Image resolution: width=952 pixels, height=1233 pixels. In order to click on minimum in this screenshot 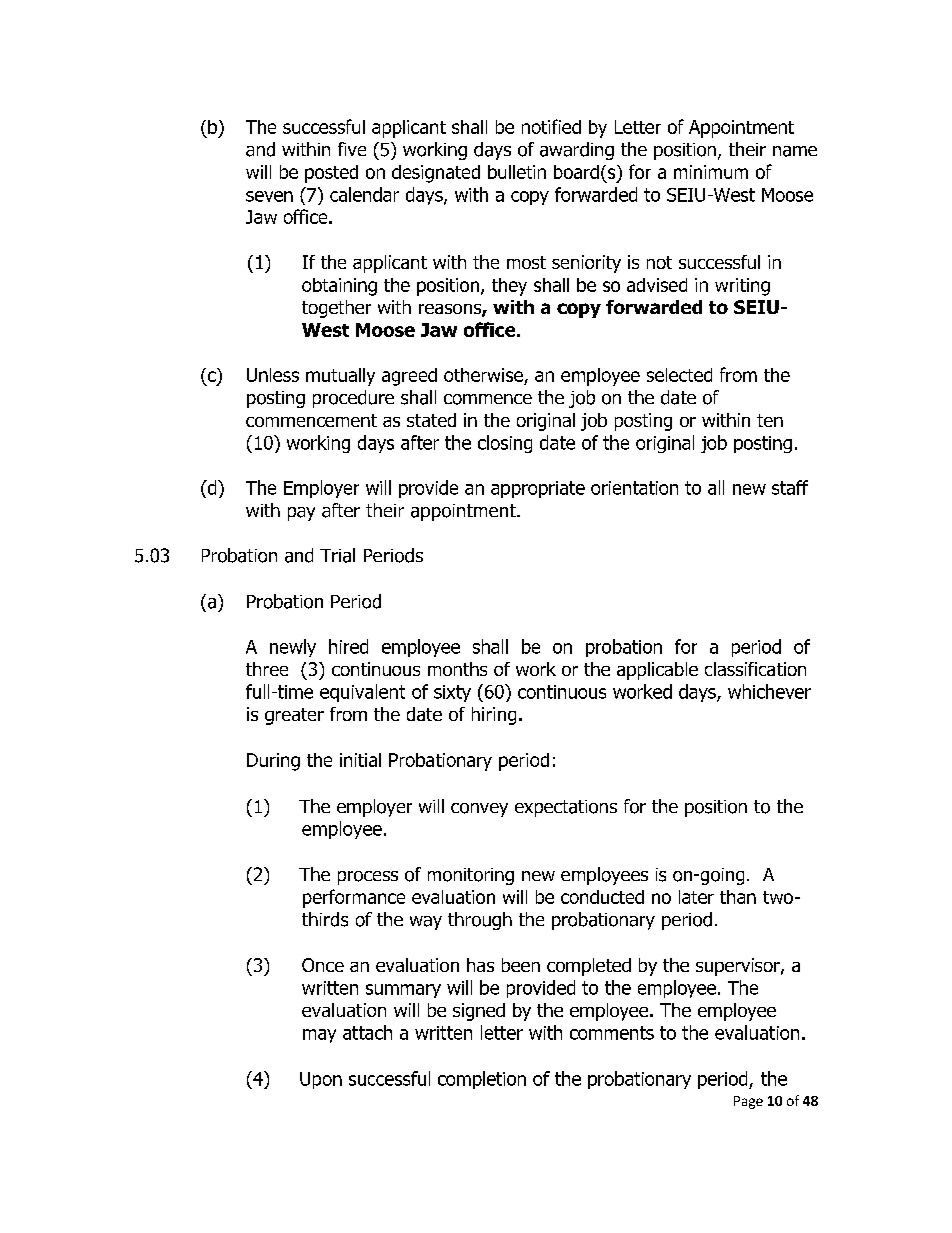, I will do `click(711, 172)`.
